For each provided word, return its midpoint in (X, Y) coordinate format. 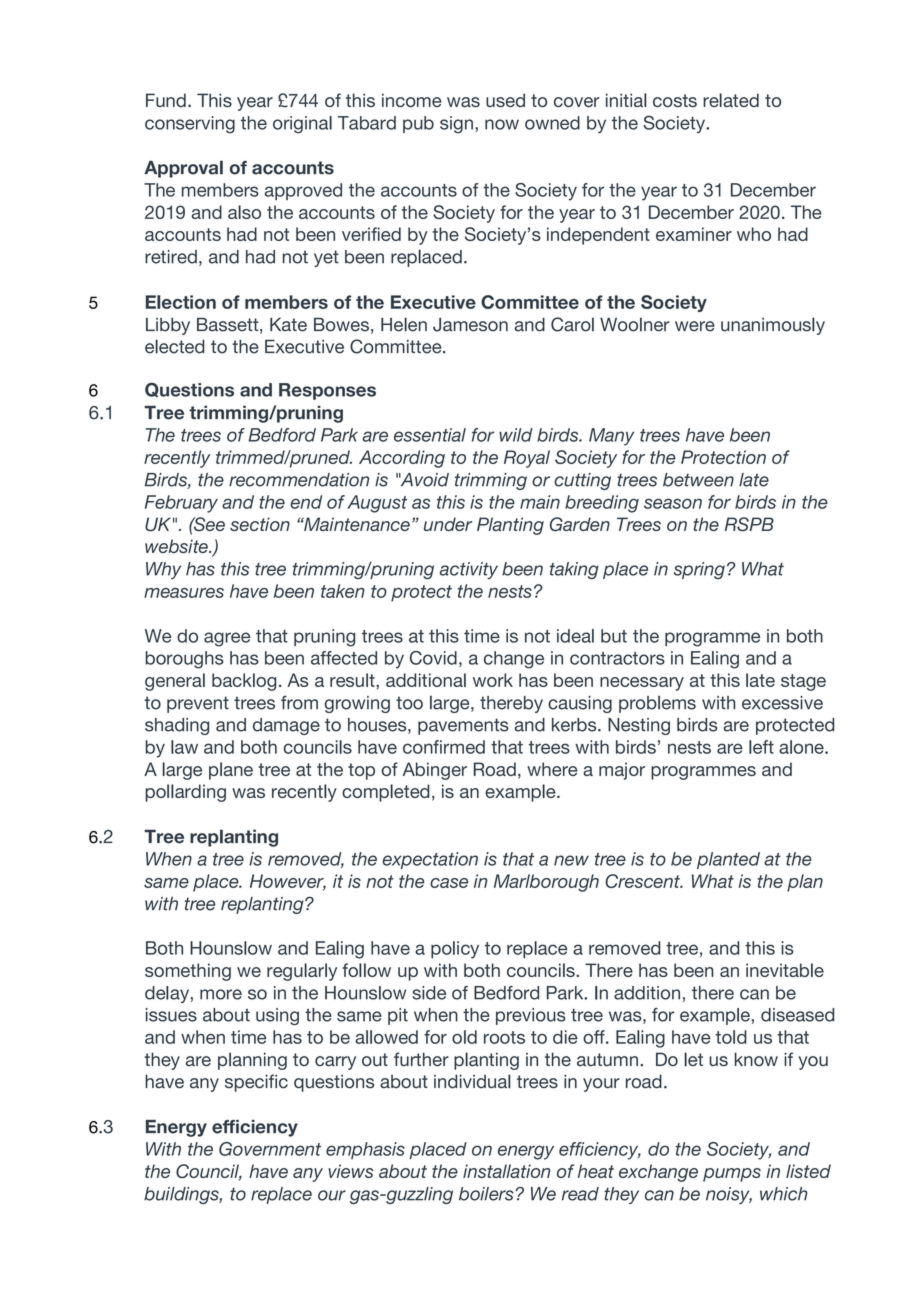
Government (270, 1149)
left (761, 747)
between (698, 480)
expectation (430, 860)
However (288, 882)
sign (456, 125)
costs (675, 100)
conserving (190, 125)
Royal (527, 459)
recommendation (299, 480)
